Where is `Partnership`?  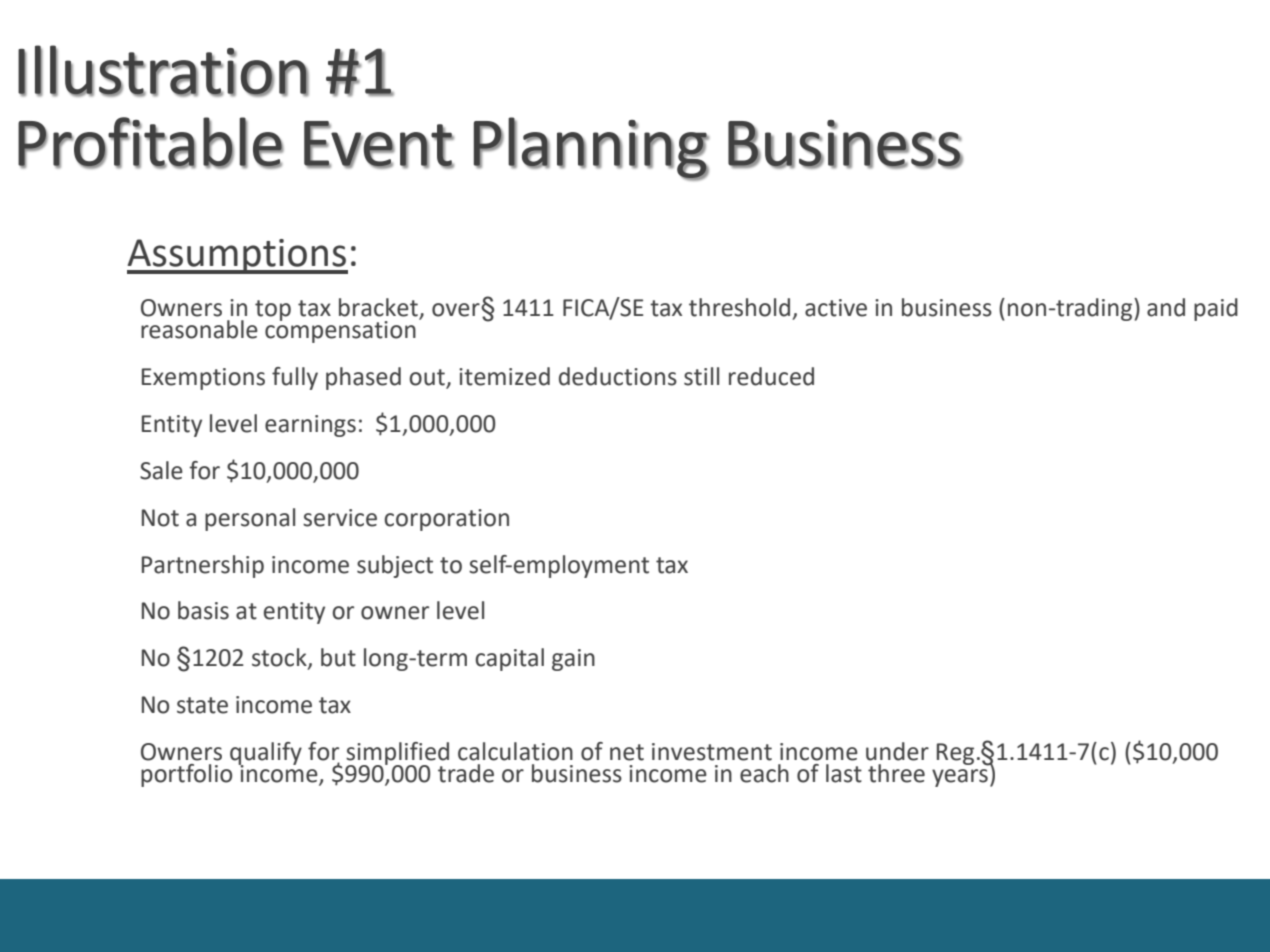 Partnership is located at coordinates (203, 566).
